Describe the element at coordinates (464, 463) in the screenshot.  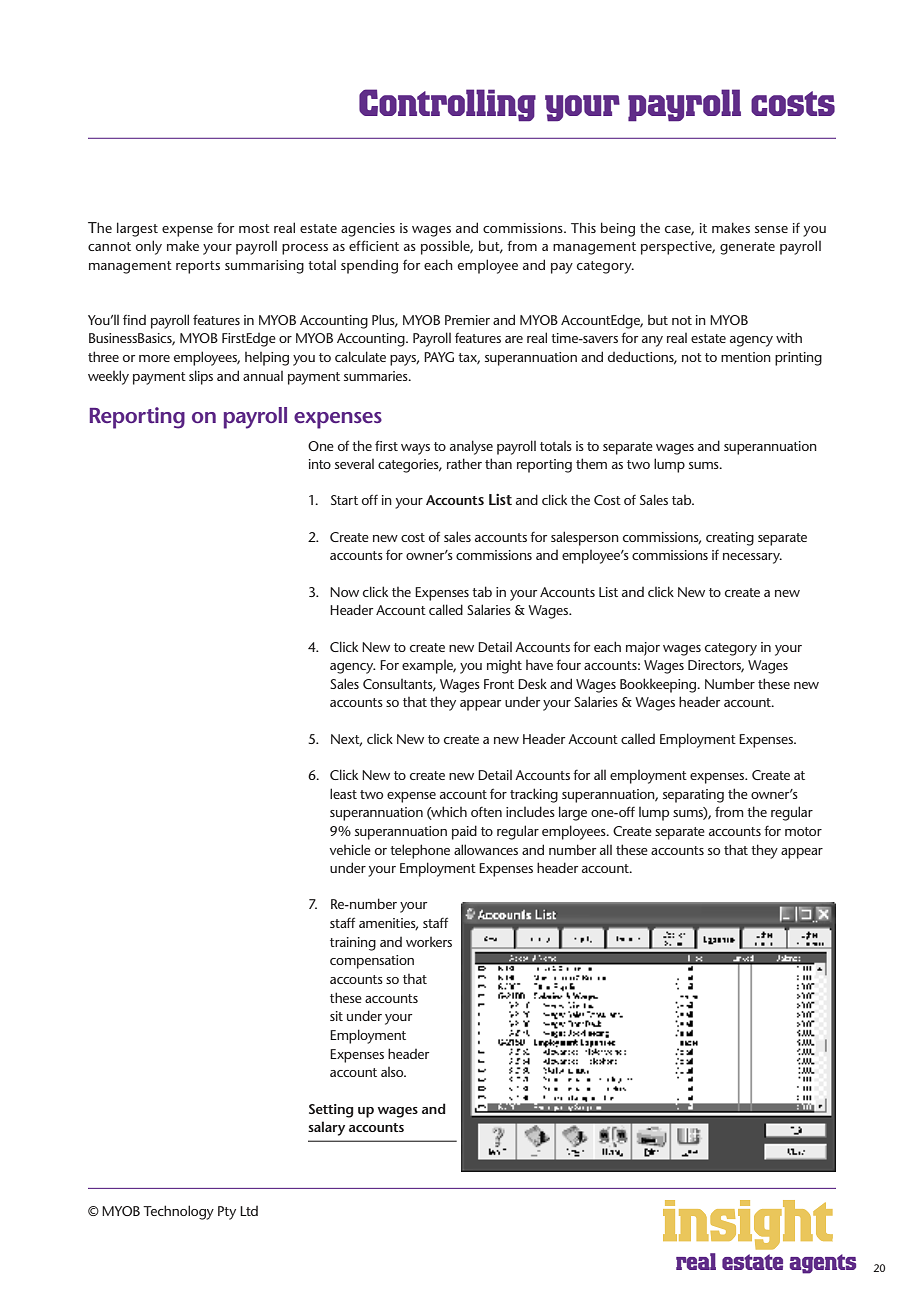
I see `rather` at that location.
